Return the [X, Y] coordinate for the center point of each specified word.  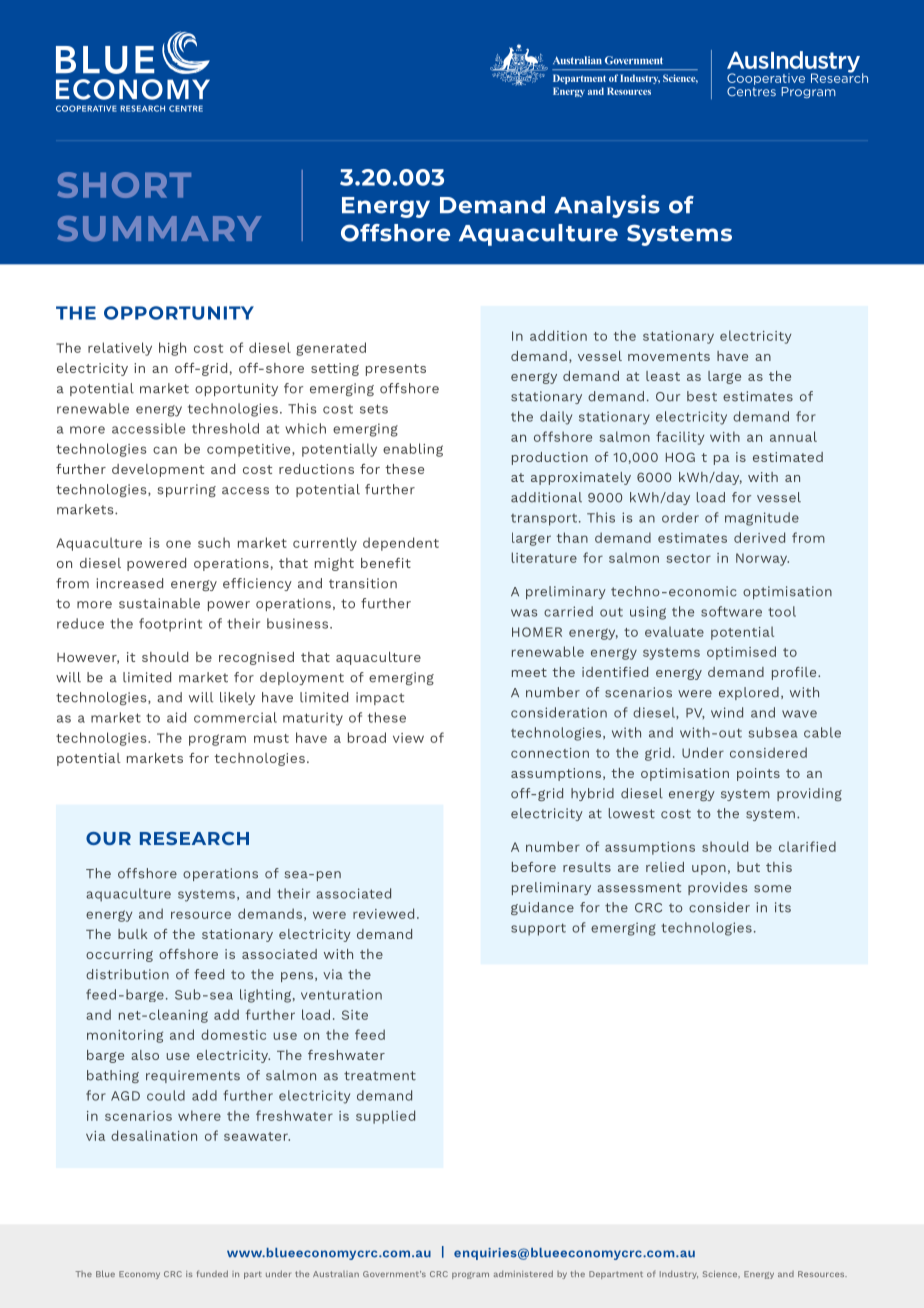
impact [380, 698]
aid [176, 717]
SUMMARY [159, 229]
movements [669, 356]
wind [727, 712]
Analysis [607, 206]
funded [212, 1273]
